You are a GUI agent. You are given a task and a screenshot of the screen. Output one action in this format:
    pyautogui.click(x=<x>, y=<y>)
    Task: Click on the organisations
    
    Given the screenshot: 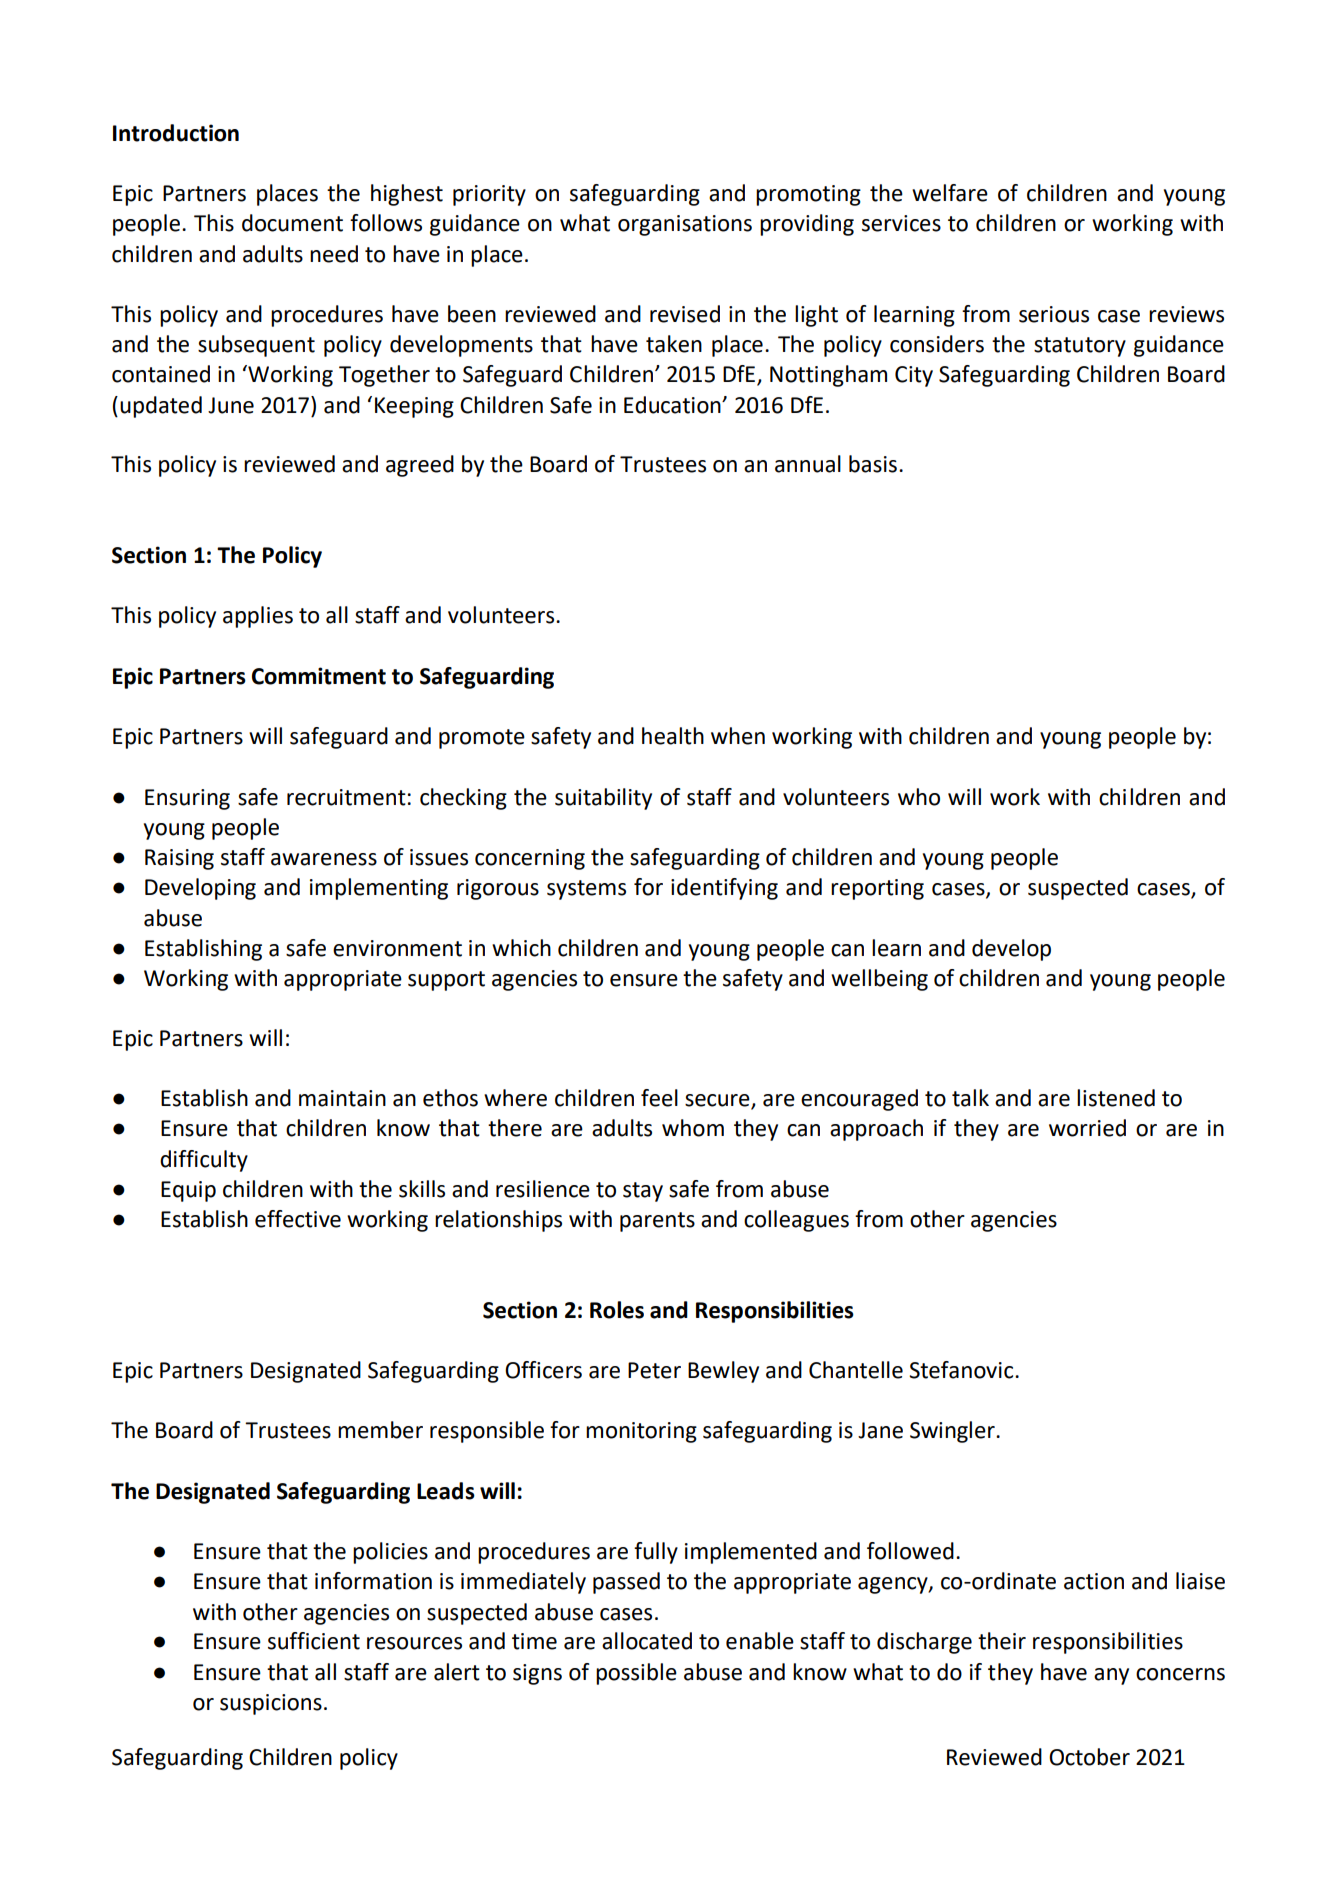 What is the action you would take?
    pyautogui.click(x=685, y=225)
